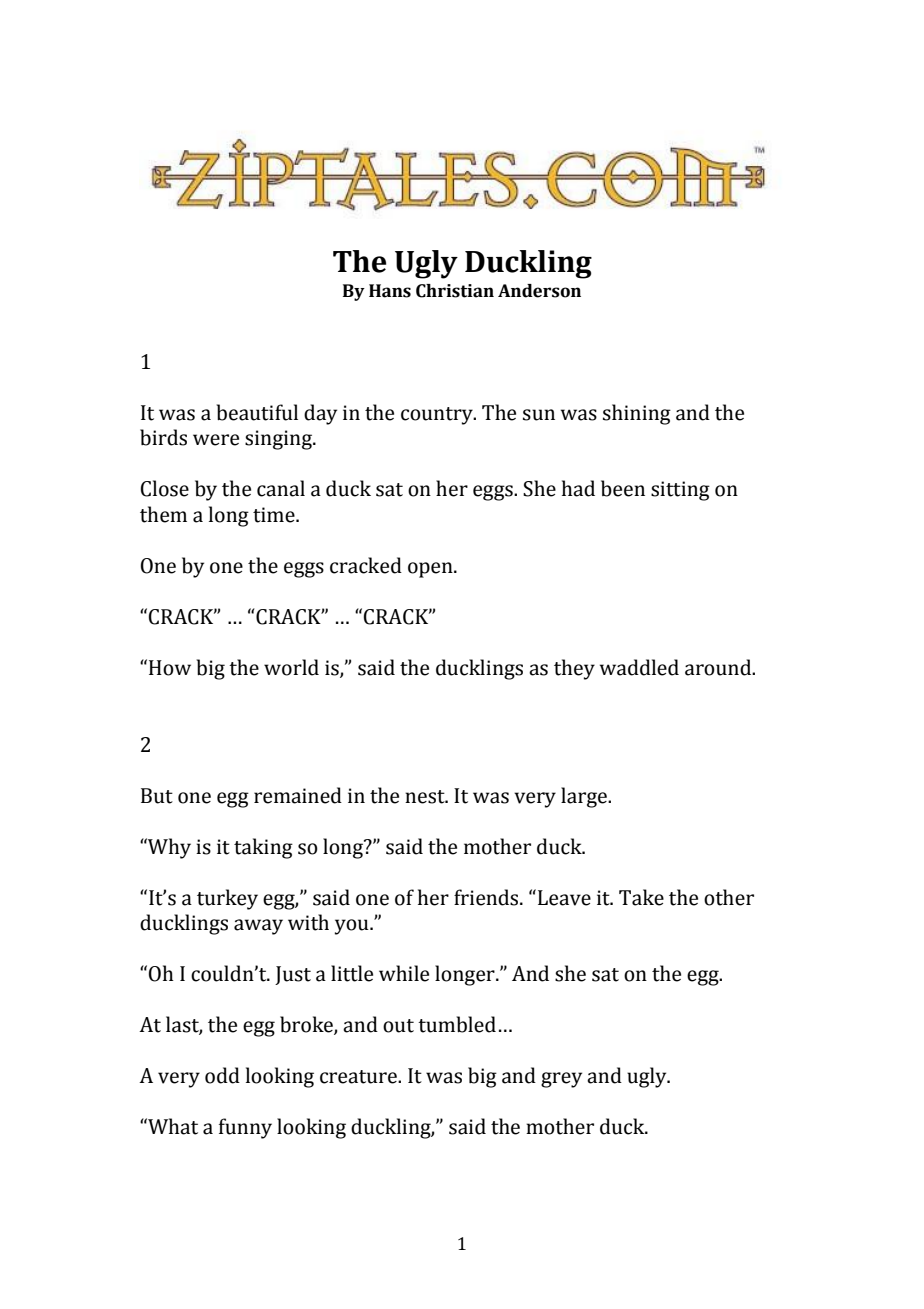  Describe the element at coordinates (257, 412) in the screenshot. I see `beautiful` at that location.
